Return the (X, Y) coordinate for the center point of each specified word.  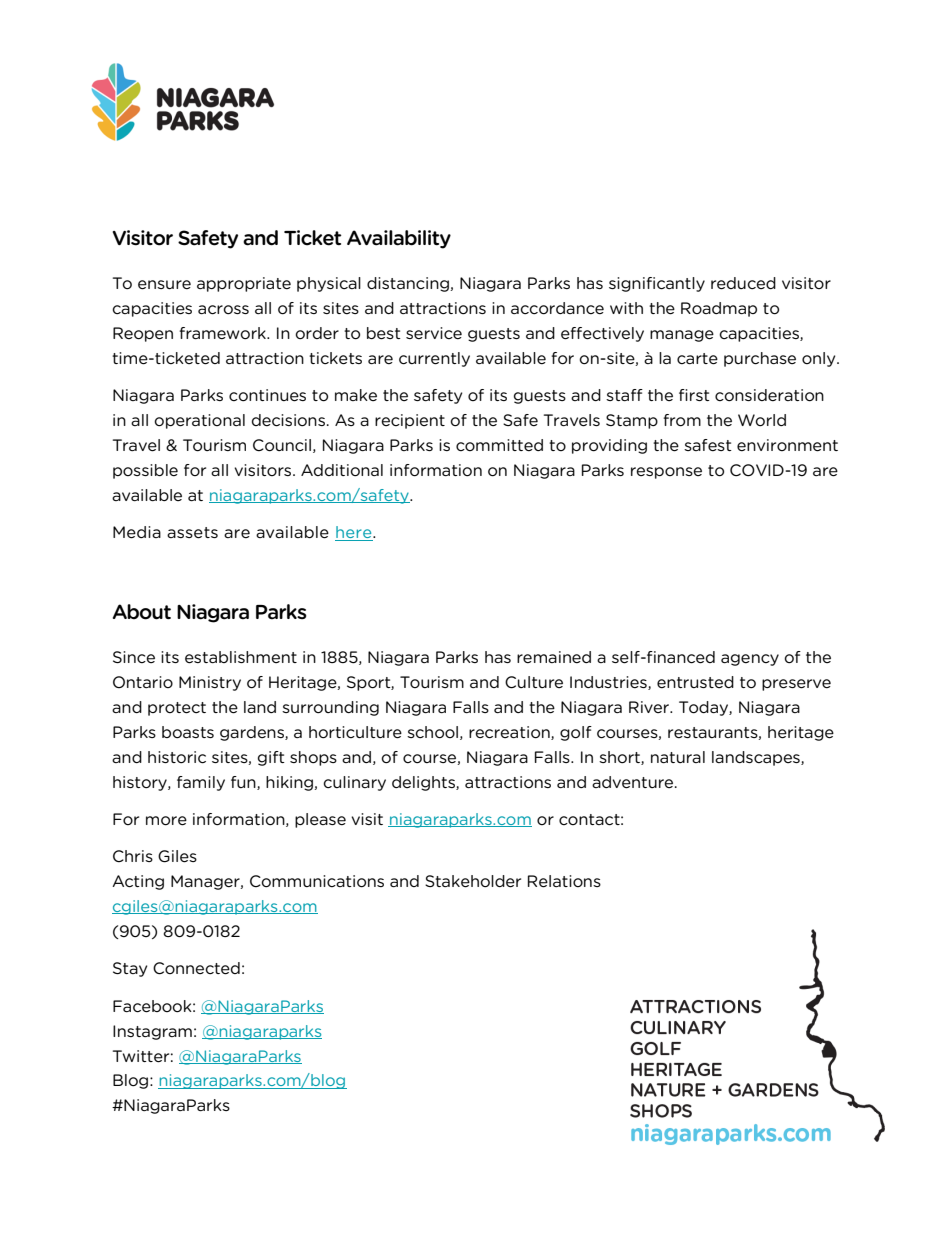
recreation (510, 733)
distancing (409, 284)
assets (192, 533)
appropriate (244, 284)
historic (177, 757)
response (666, 473)
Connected (196, 968)
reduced (743, 283)
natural (678, 757)
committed (499, 445)
